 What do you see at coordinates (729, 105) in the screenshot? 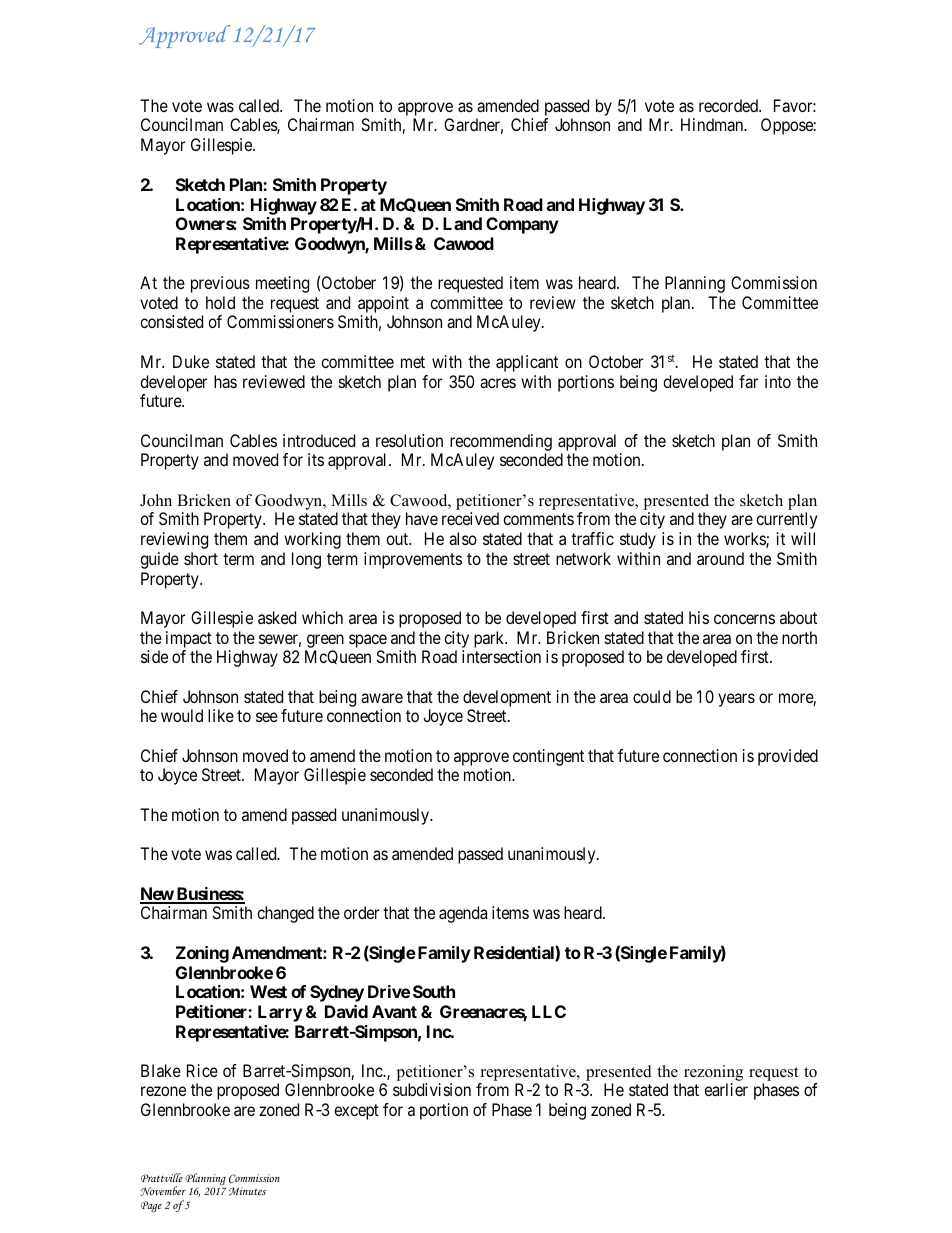
I see `recorded` at bounding box center [729, 105].
